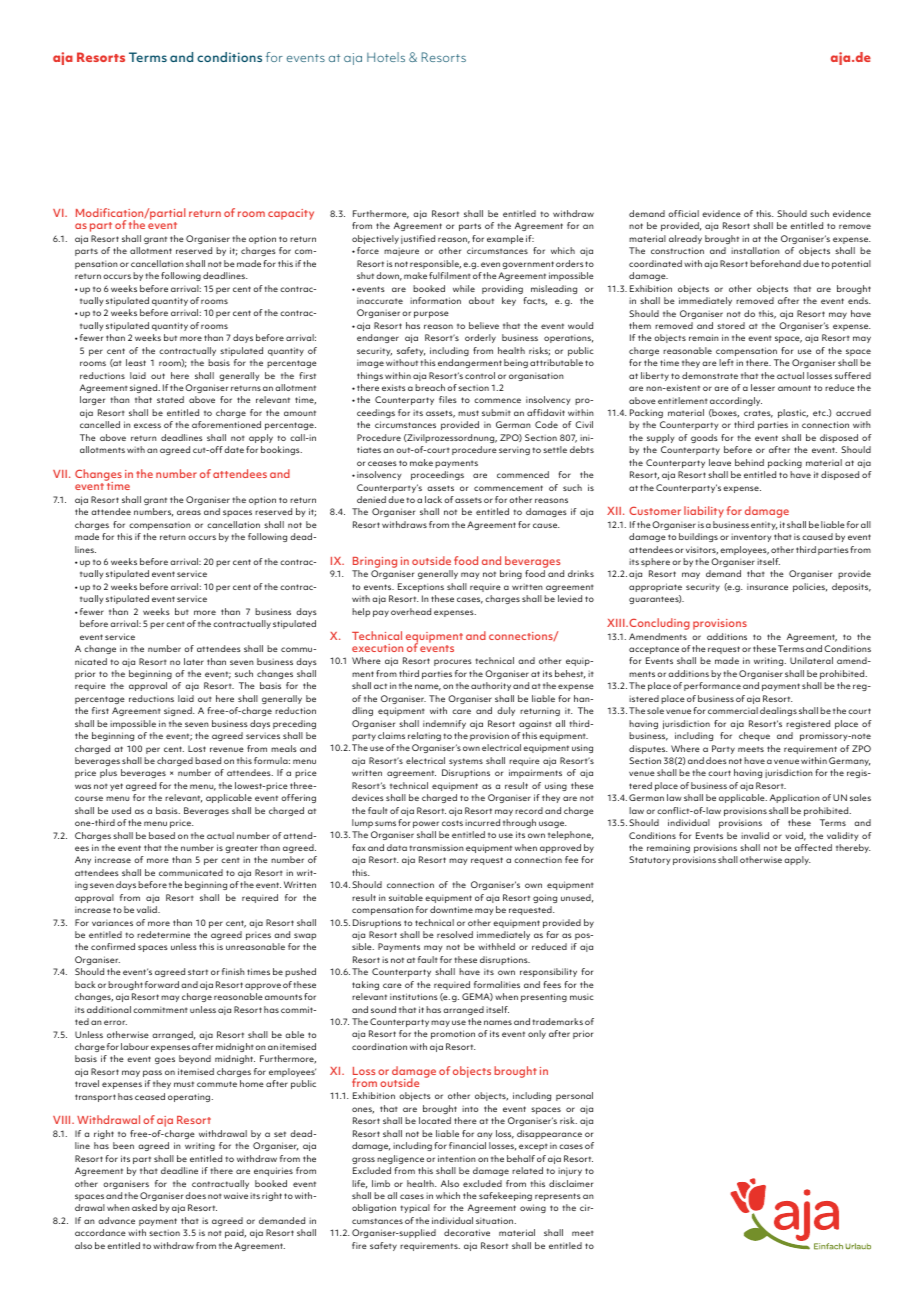 Image resolution: width=924 pixels, height=1308 pixels. I want to click on disclaimer, so click(571, 1183).
